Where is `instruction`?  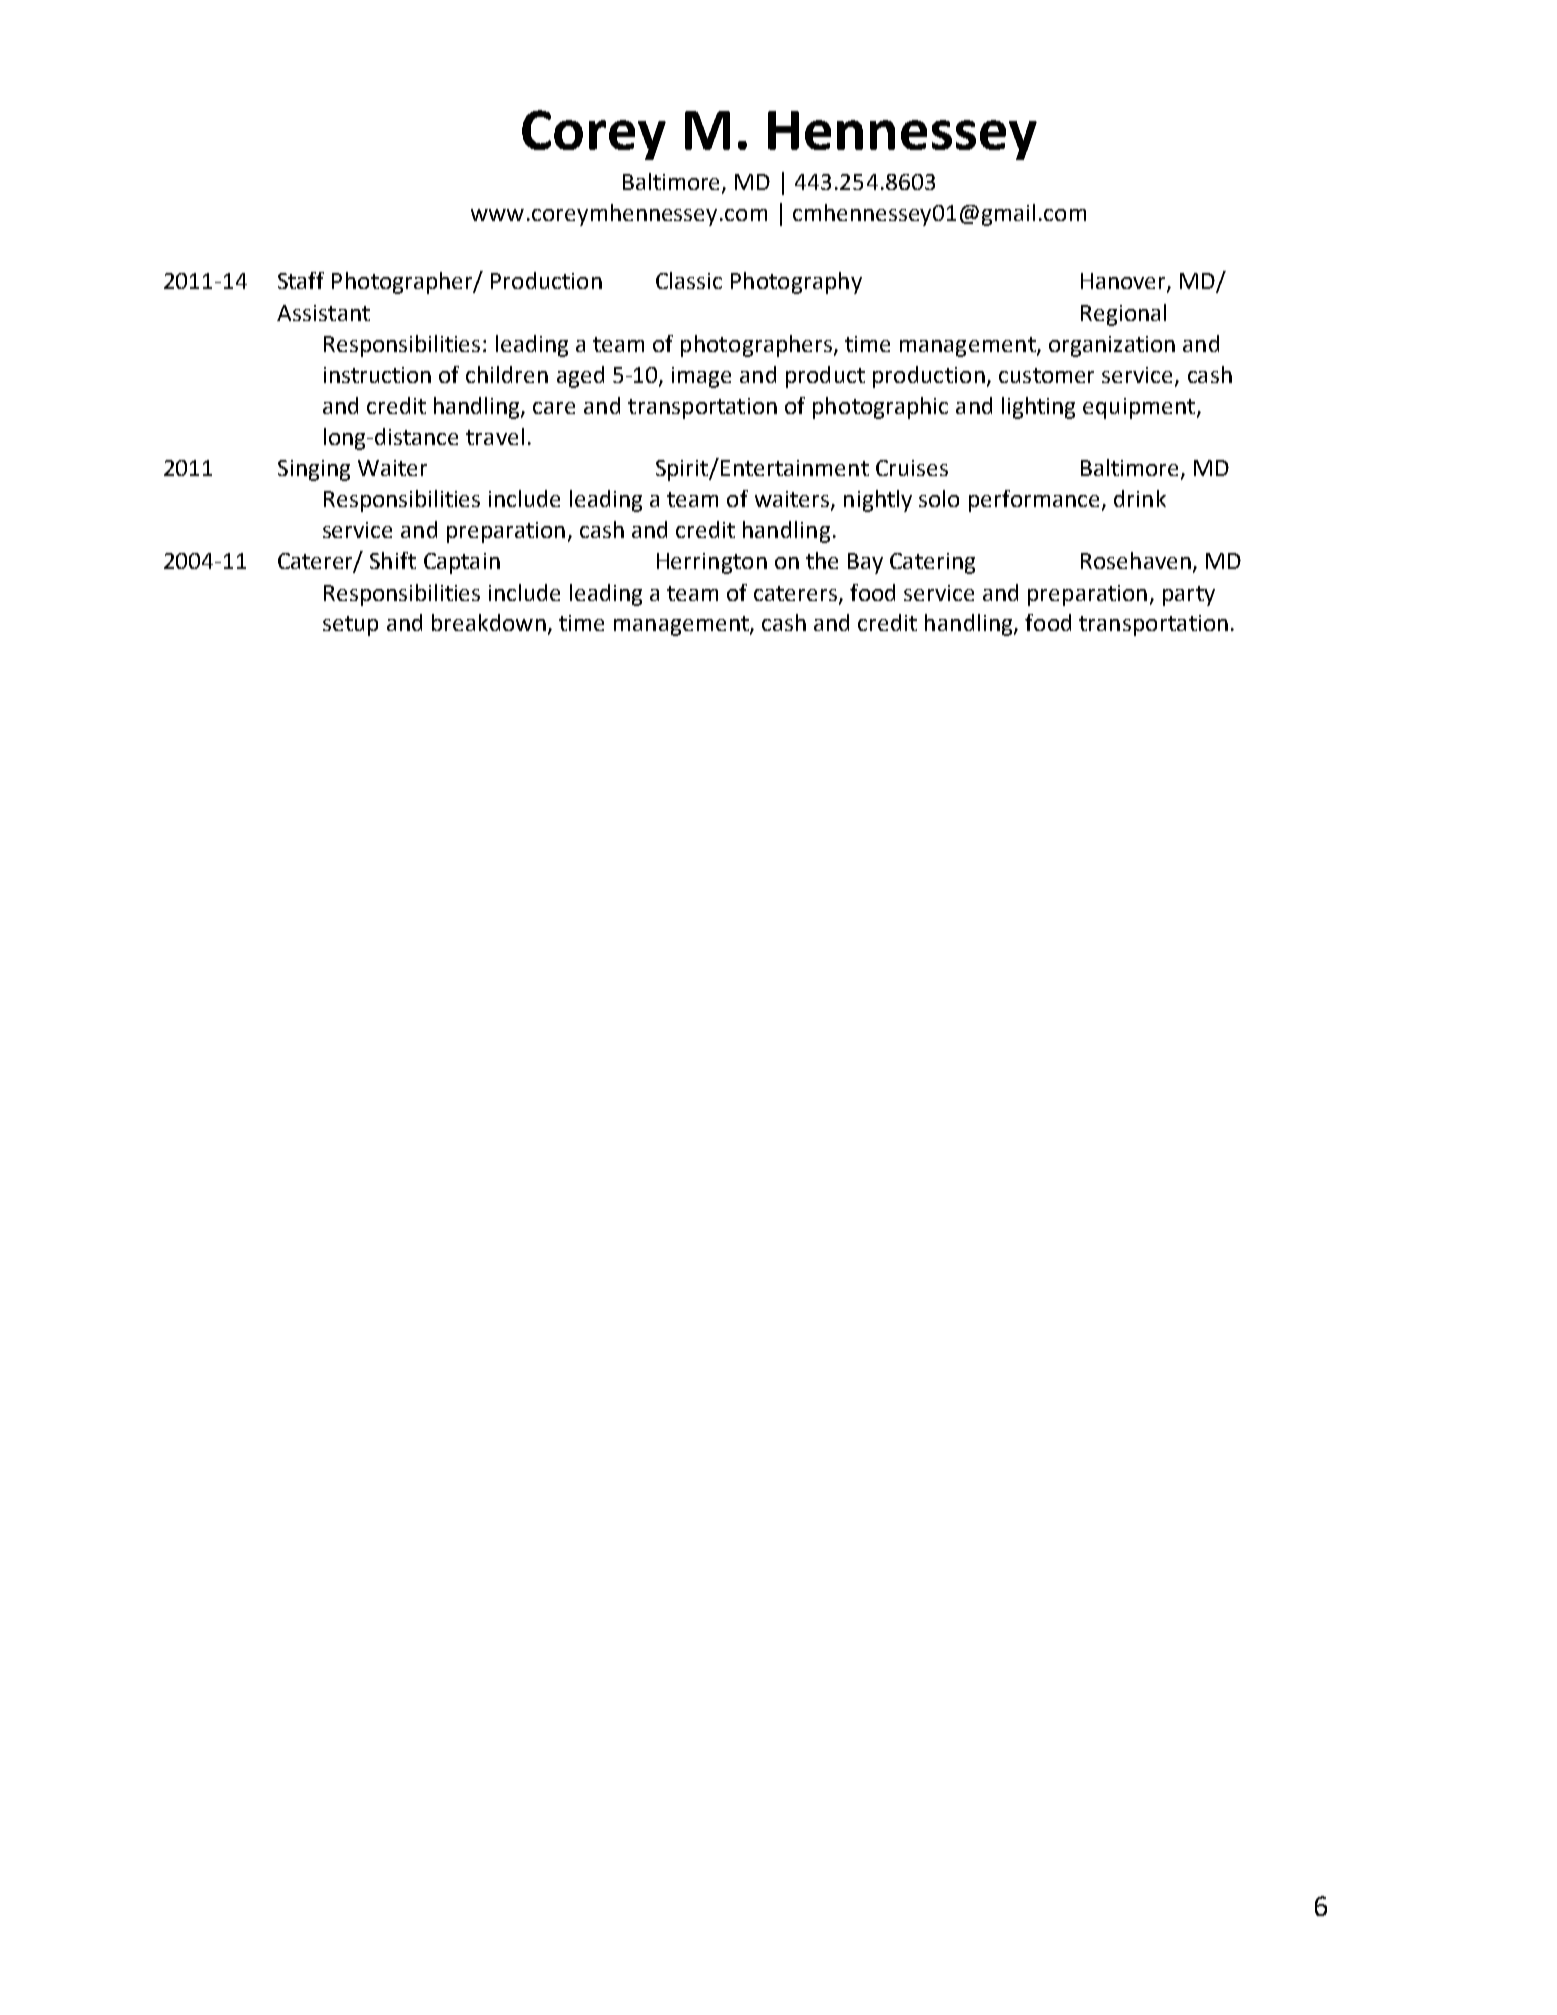 instruction is located at coordinates (377, 375).
